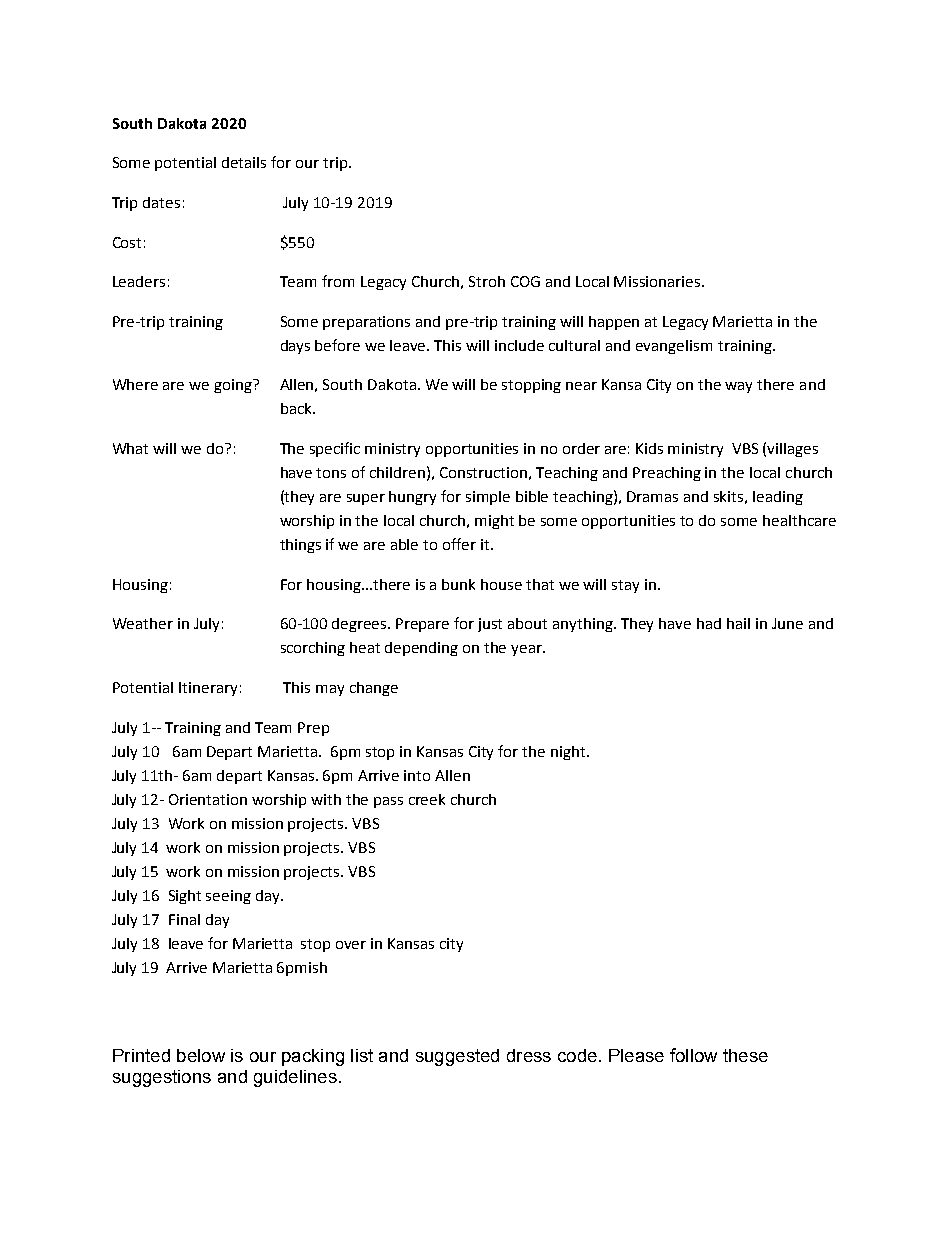  Describe the element at coordinates (457, 1057) in the document. I see `suggested` at that location.
